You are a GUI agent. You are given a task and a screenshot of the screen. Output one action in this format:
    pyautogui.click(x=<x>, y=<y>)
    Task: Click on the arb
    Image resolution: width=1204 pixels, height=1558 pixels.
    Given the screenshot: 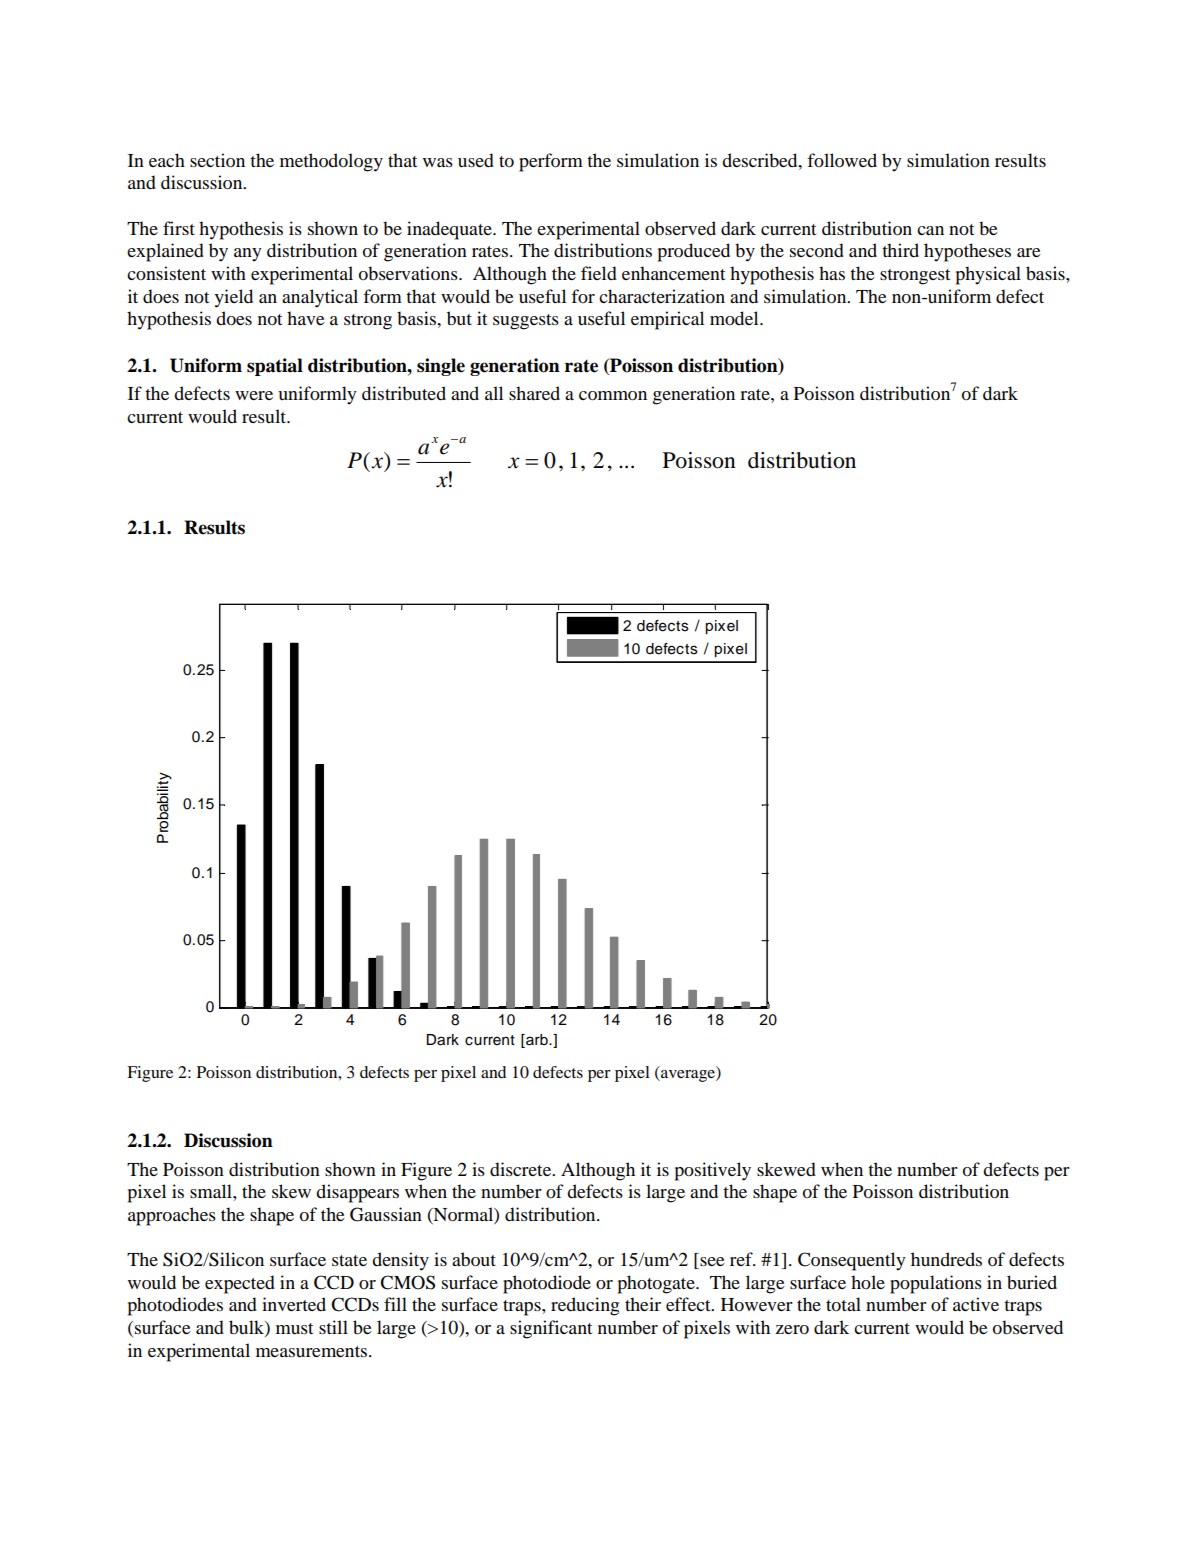 What is the action you would take?
    pyautogui.click(x=537, y=1041)
